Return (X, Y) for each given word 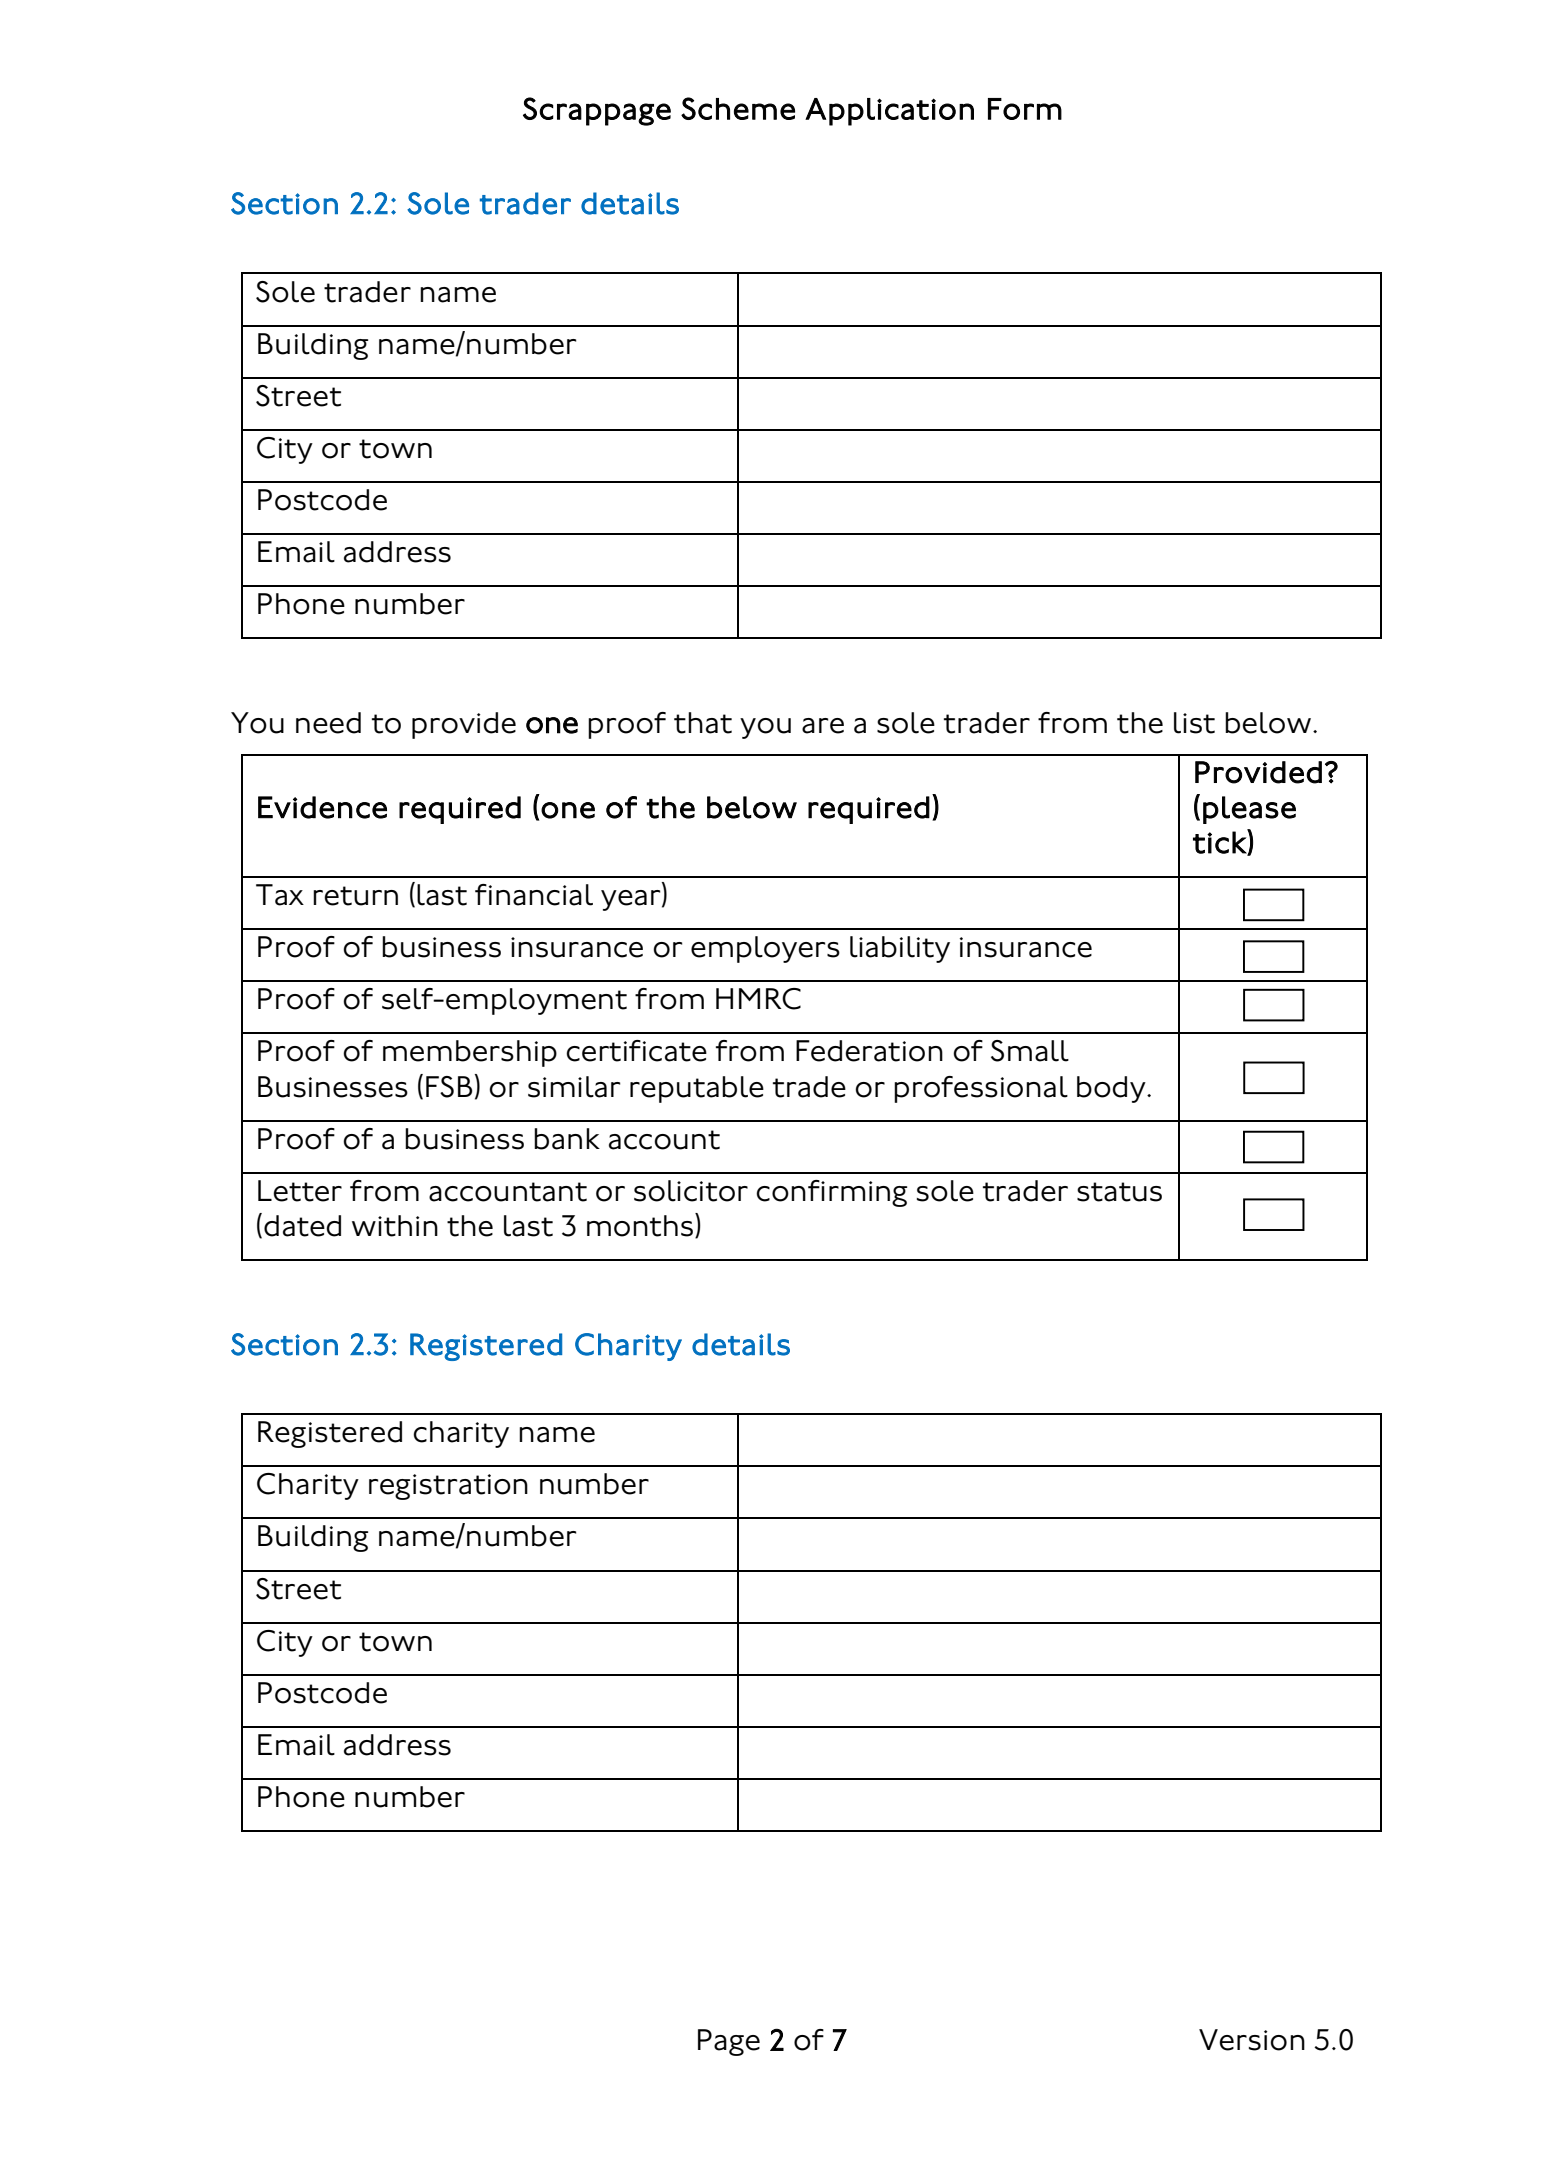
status (1119, 1192)
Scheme (738, 108)
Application (889, 112)
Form (1025, 109)
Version (1252, 2040)
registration (448, 1487)
